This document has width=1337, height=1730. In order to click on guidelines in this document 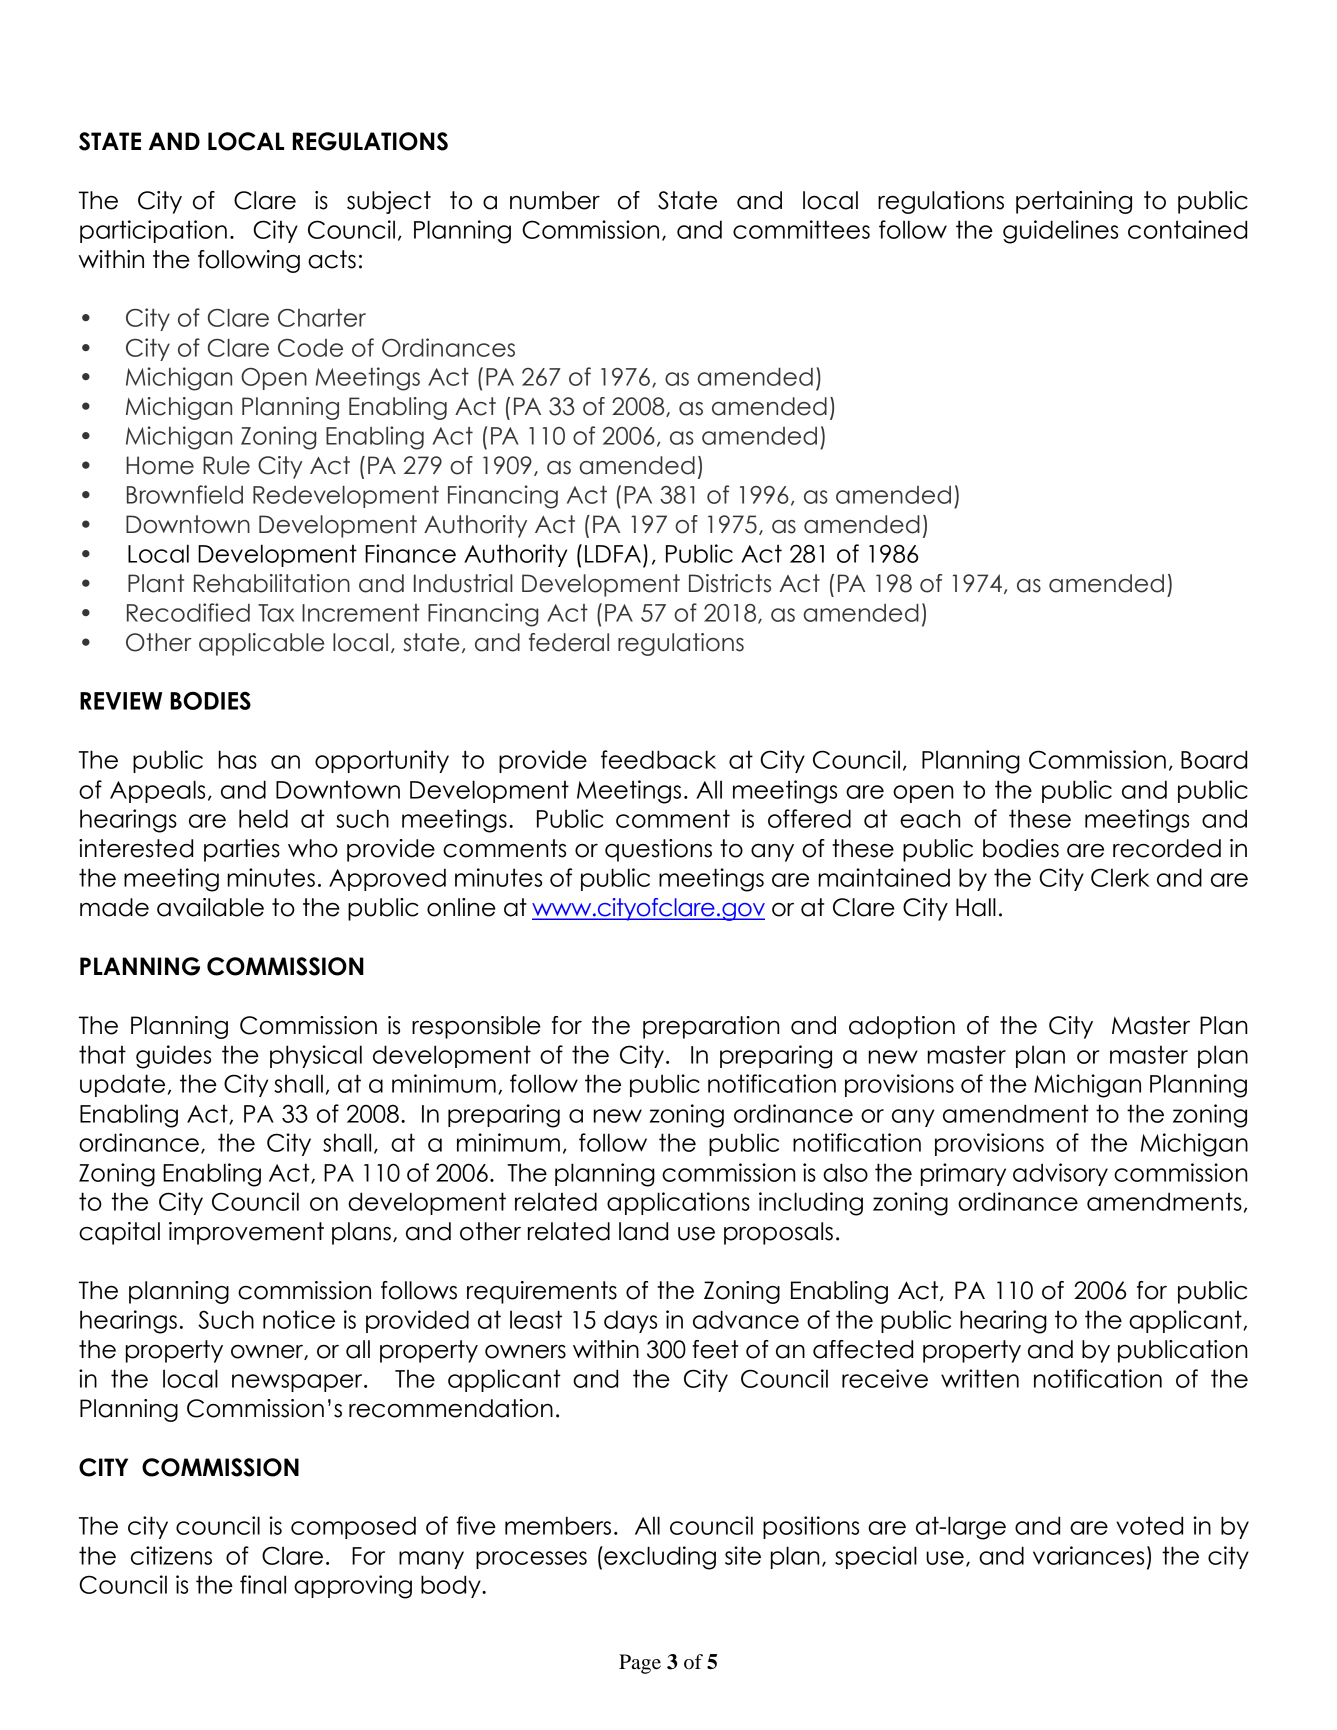, I will do `click(1060, 232)`.
